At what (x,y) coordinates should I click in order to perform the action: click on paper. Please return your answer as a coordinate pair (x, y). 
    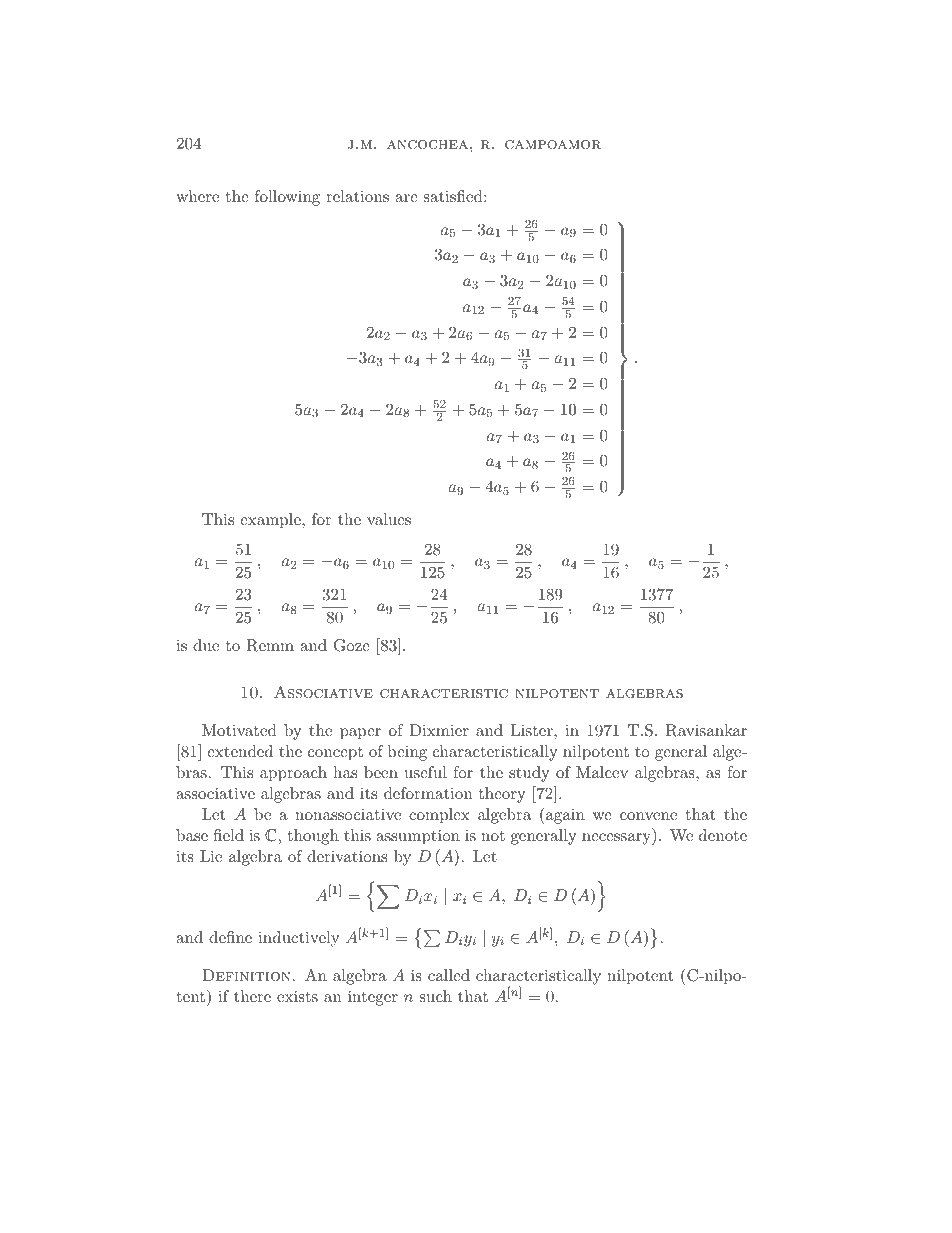
    Looking at the image, I should click on (360, 734).
